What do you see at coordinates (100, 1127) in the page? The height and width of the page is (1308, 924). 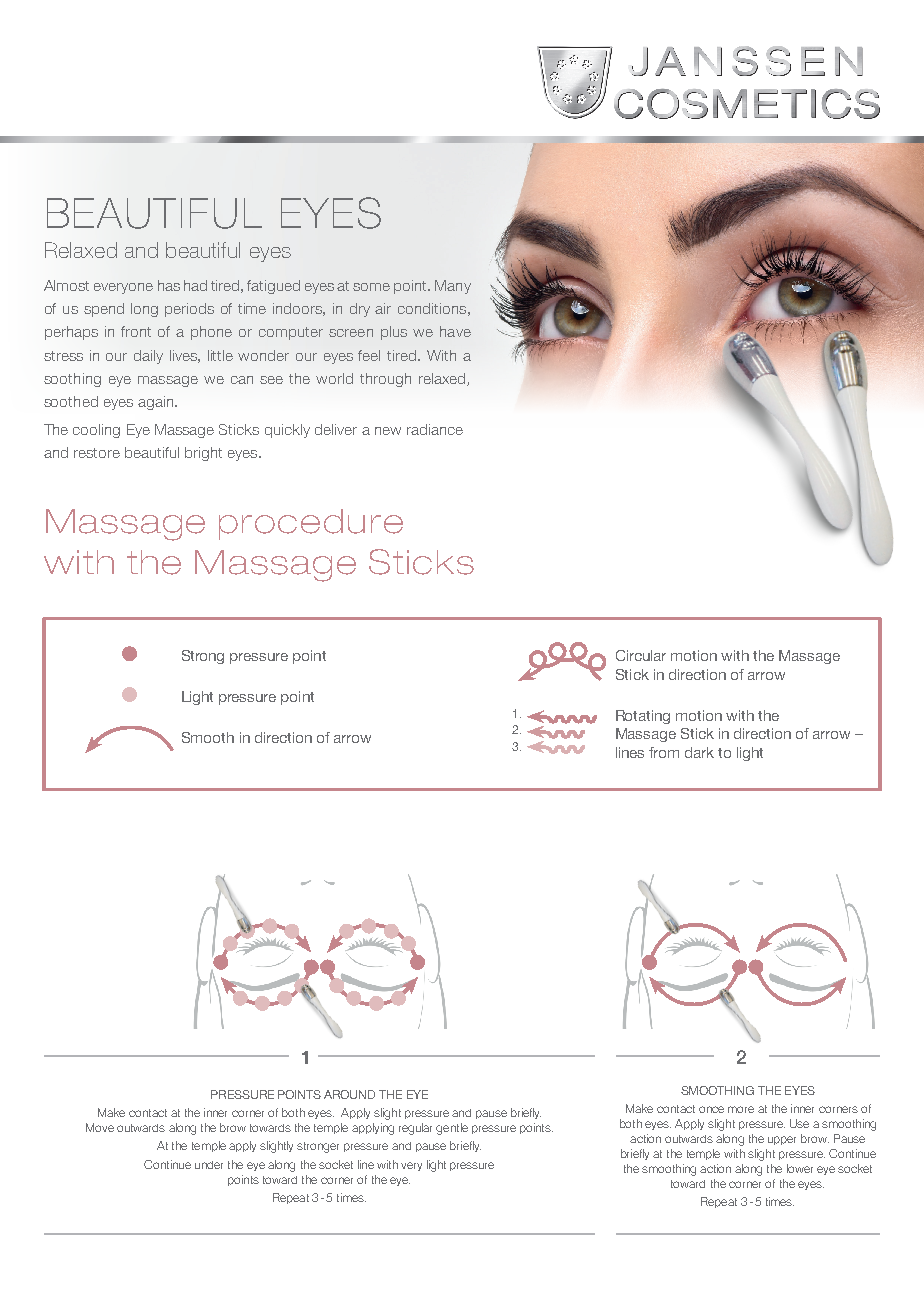 I see `Move` at bounding box center [100, 1127].
